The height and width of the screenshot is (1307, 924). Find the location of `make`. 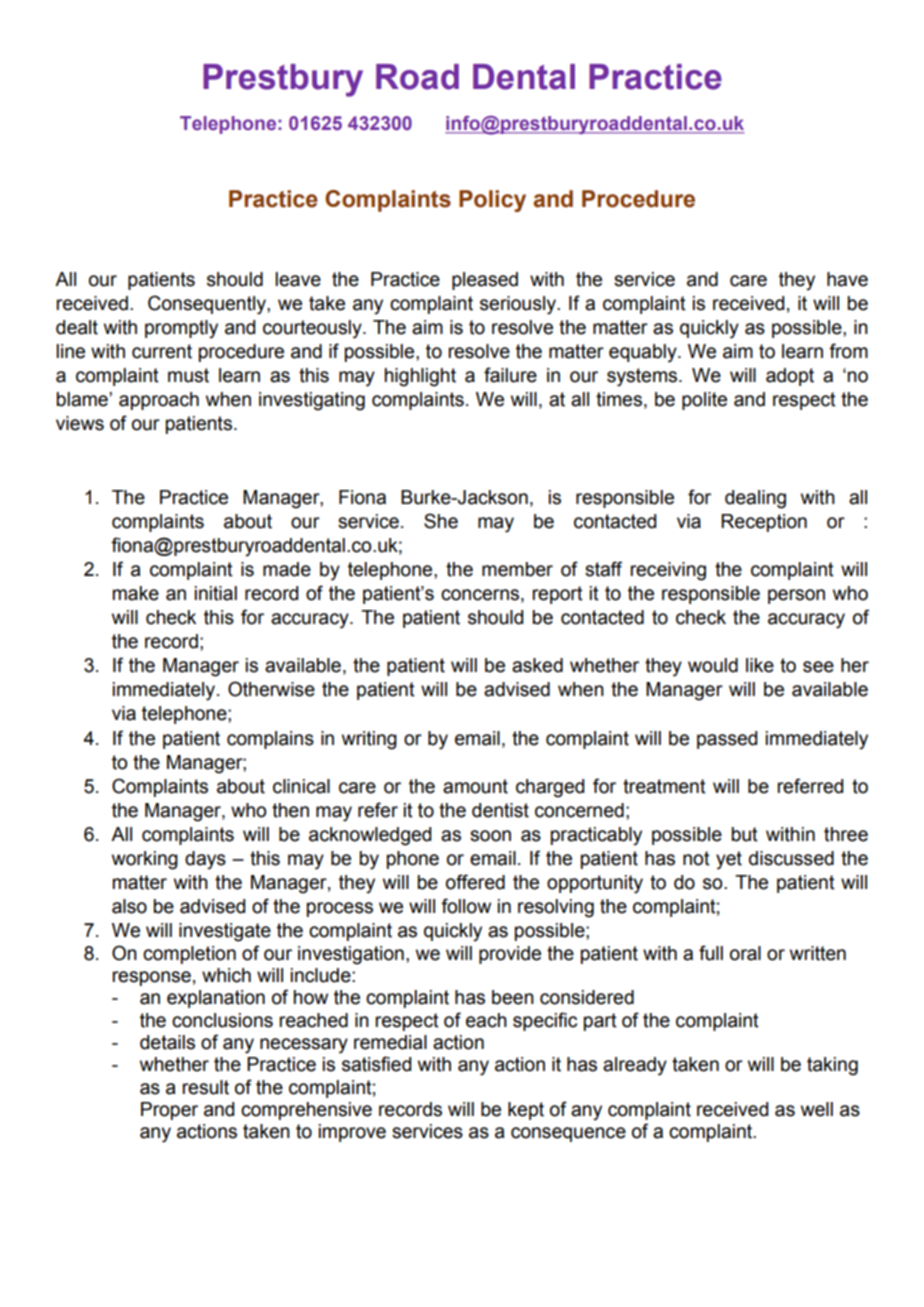

make is located at coordinates (136, 593).
